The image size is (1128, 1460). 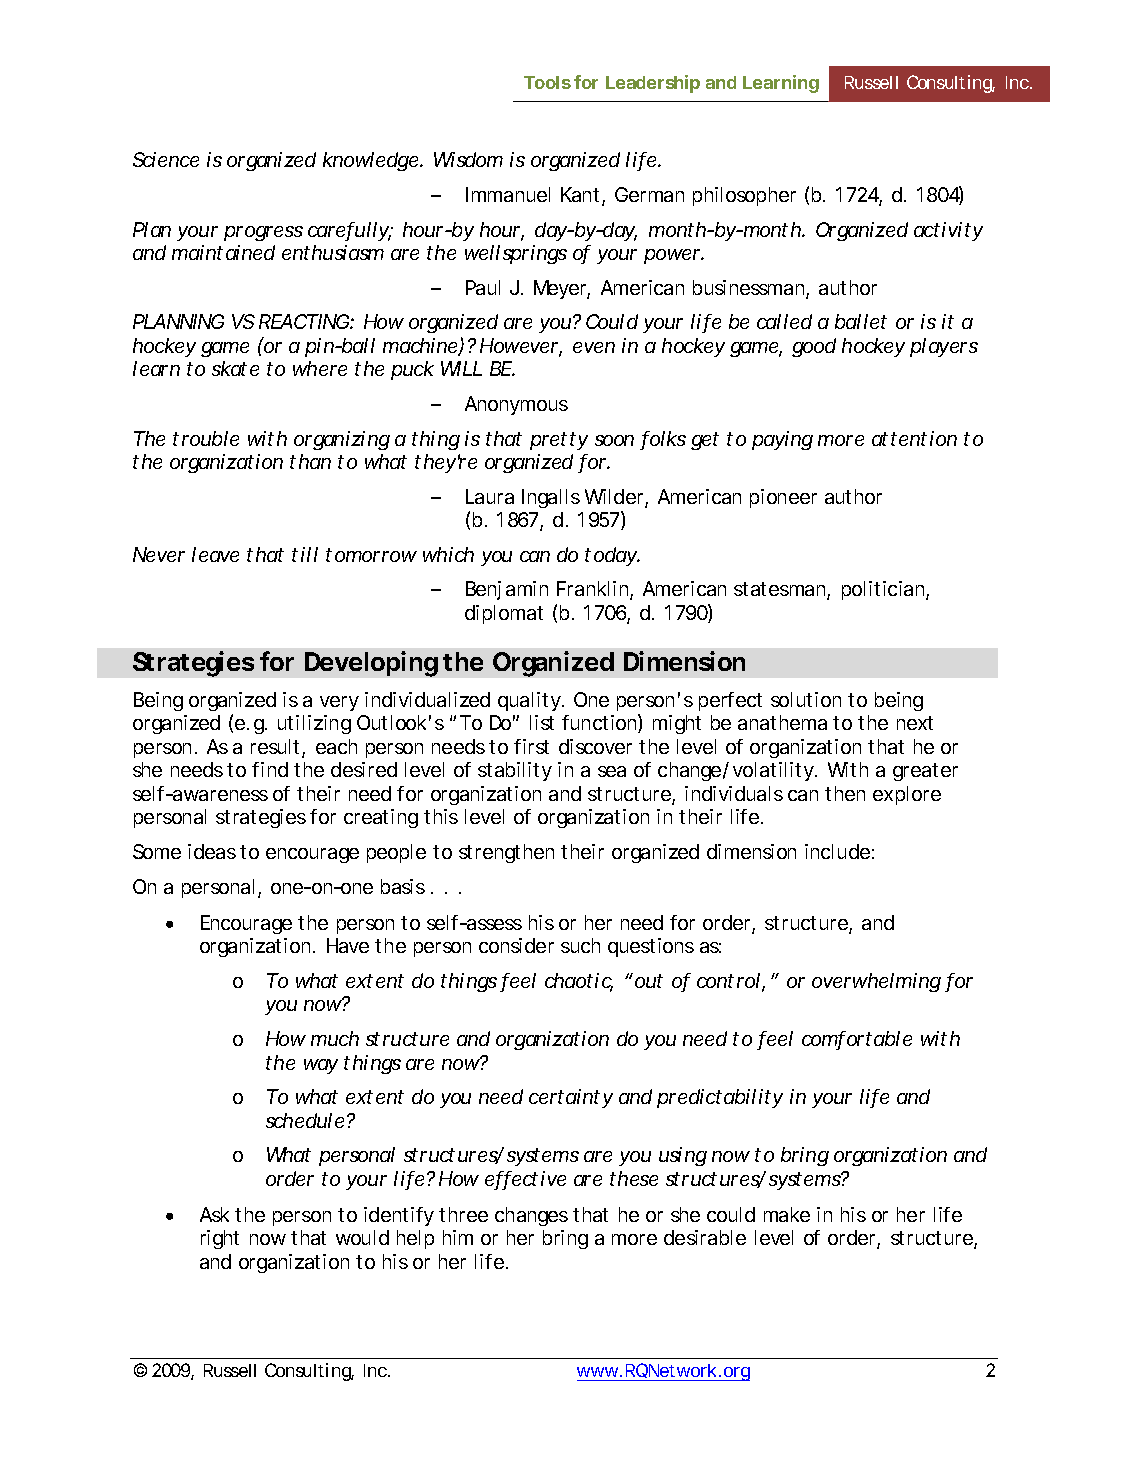 What do you see at coordinates (547, 82) in the document?
I see `Tools` at bounding box center [547, 82].
